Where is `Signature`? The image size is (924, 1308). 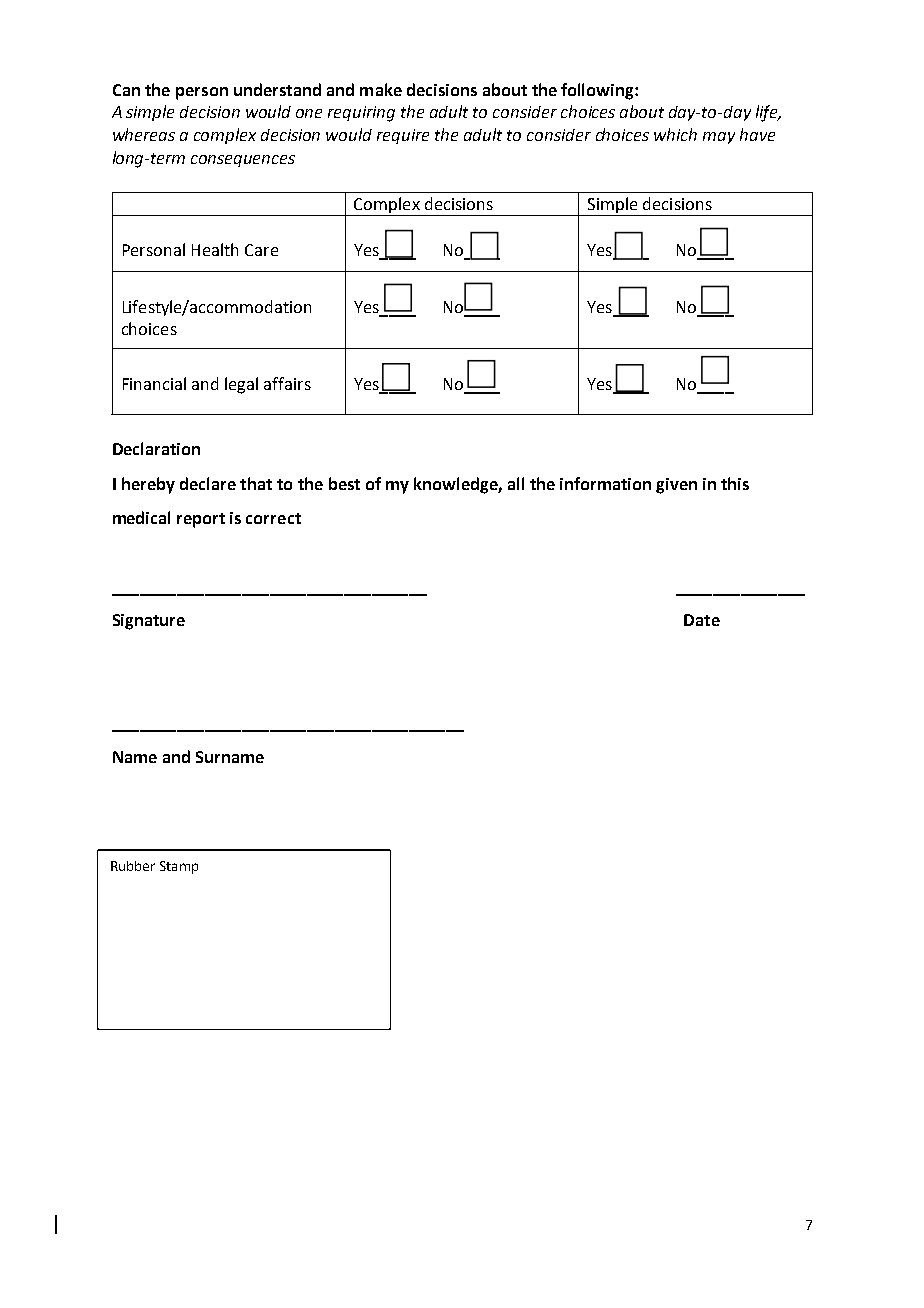 Signature is located at coordinates (149, 622).
